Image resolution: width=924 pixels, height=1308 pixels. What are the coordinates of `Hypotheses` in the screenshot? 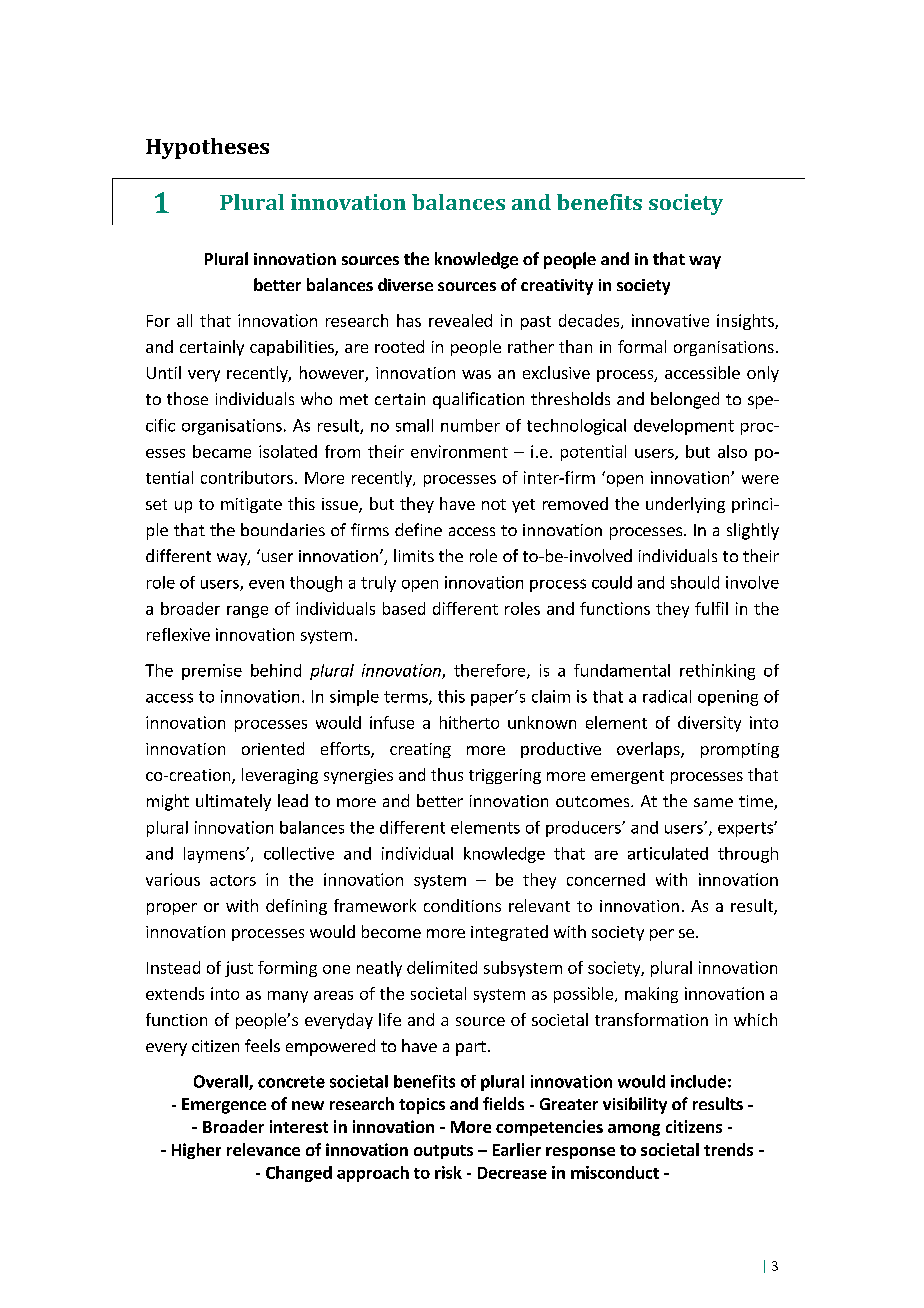 It's located at (207, 148).
